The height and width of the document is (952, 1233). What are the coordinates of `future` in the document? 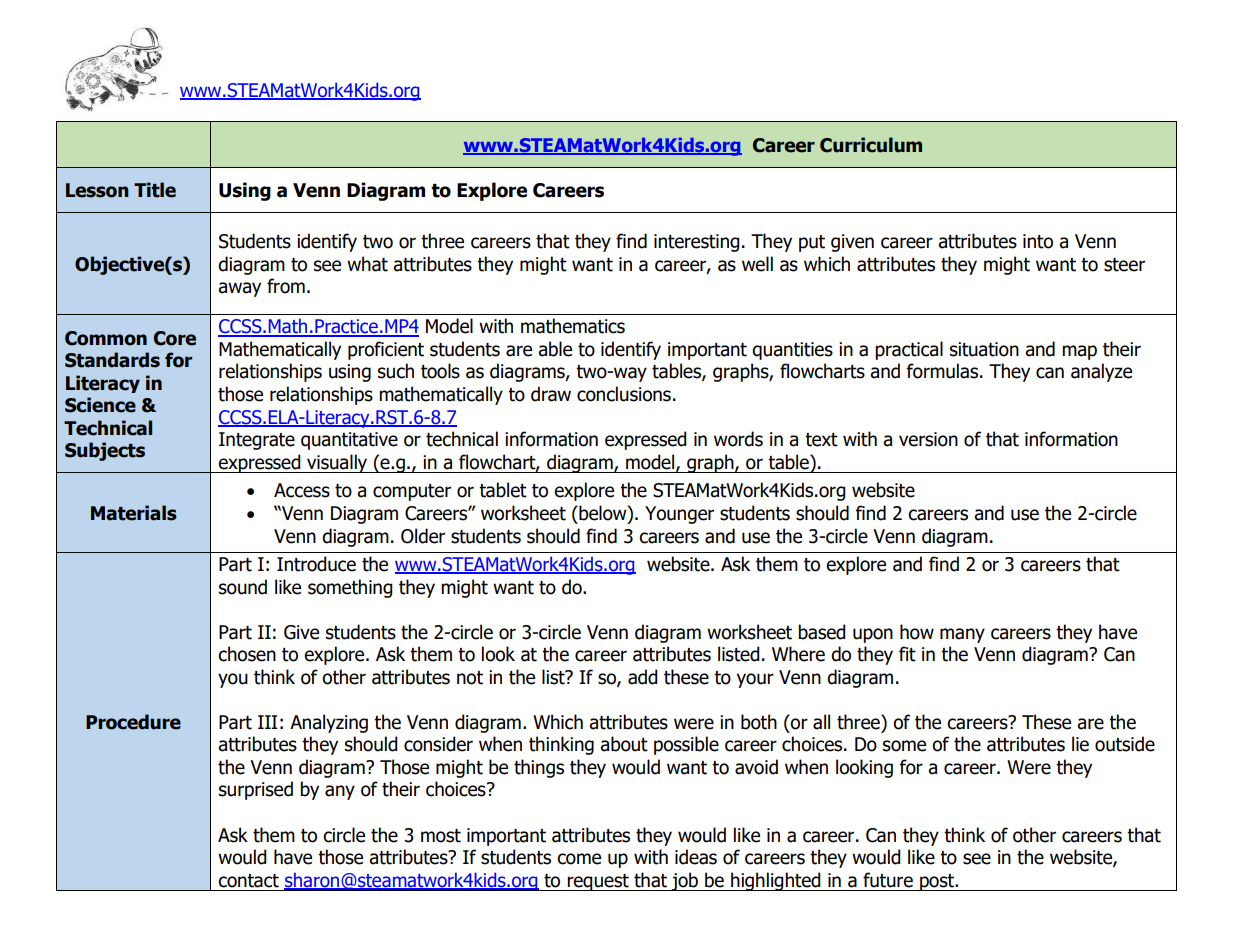 It's located at (888, 880).
